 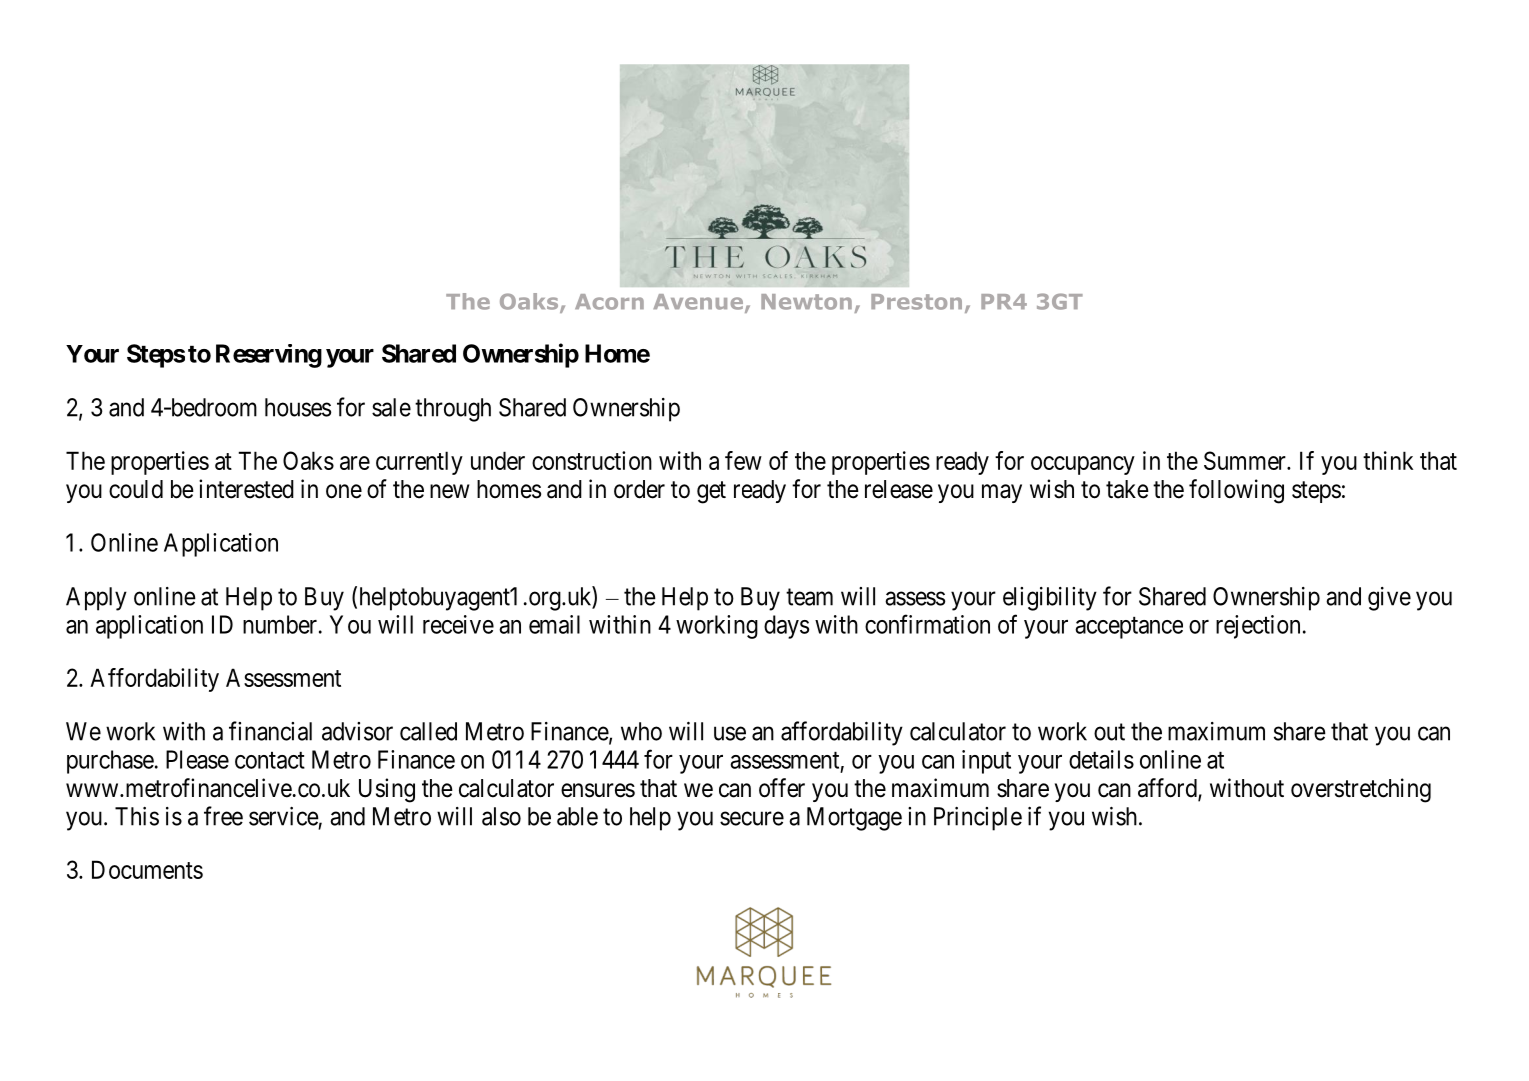 I want to click on team, so click(x=809, y=597).
